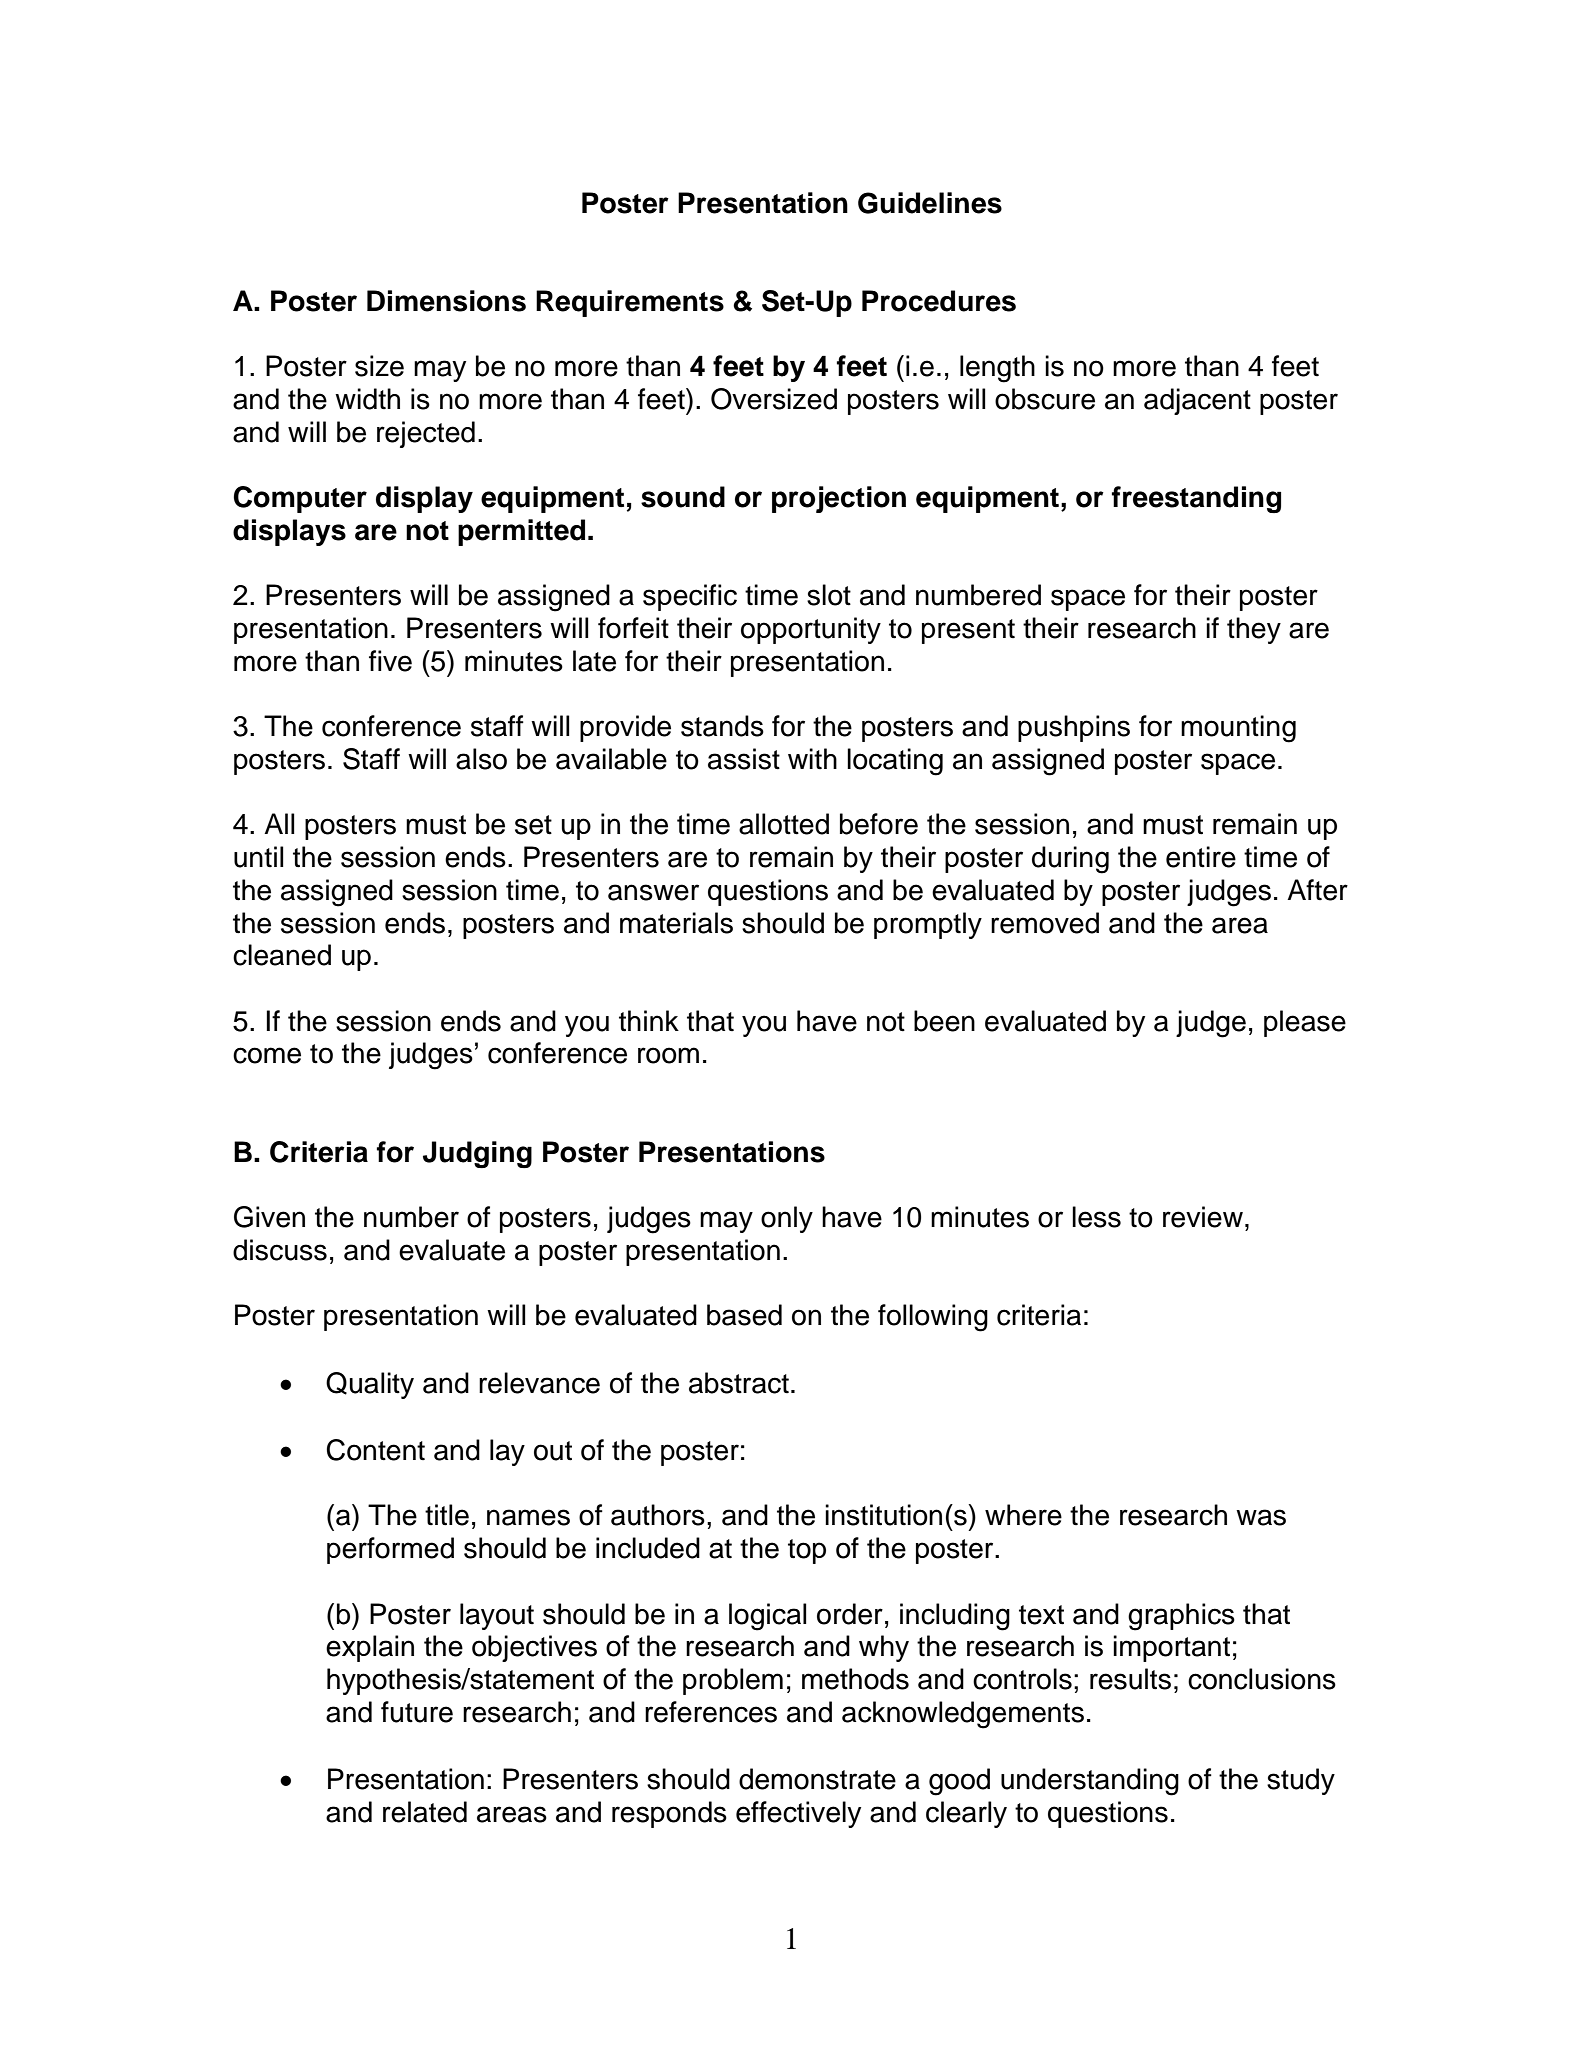  Describe the element at coordinates (930, 203) in the image. I see `Guidelines` at that location.
